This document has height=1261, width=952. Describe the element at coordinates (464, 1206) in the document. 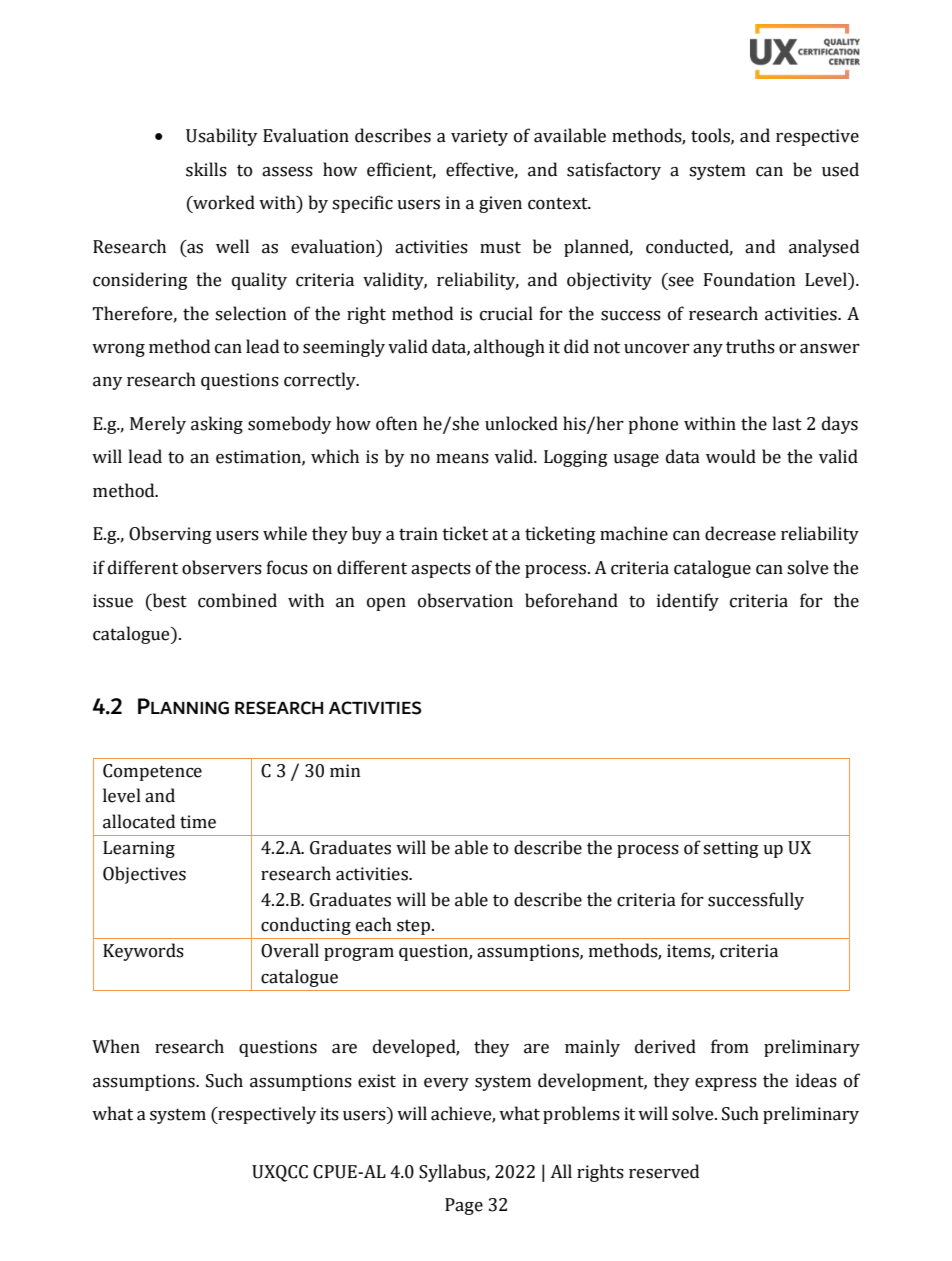

I see `Page` at that location.
